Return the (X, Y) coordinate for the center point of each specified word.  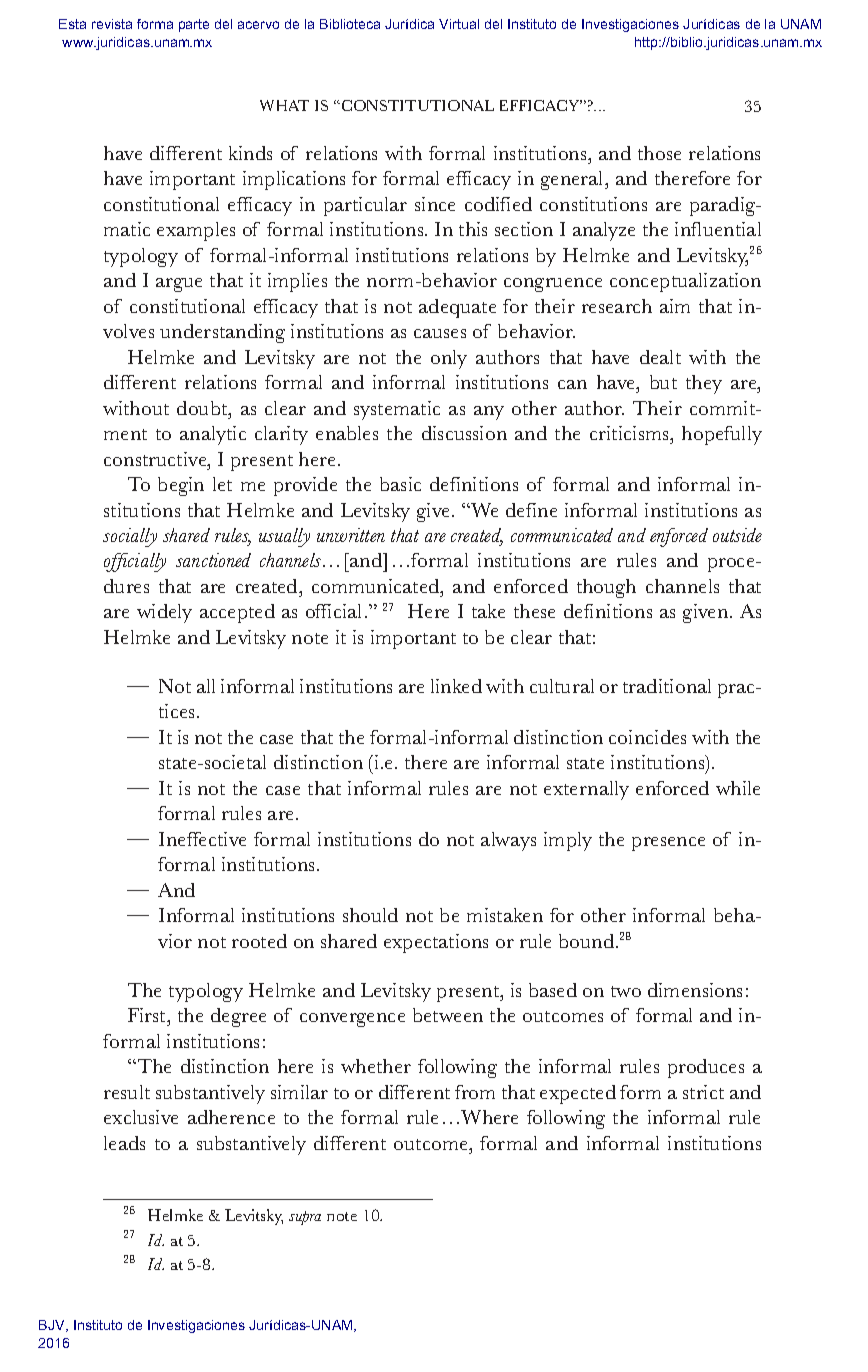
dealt (660, 357)
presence (668, 844)
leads (124, 1143)
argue (179, 285)
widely (164, 613)
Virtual (459, 24)
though (606, 588)
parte (194, 25)
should (370, 915)
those (659, 153)
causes (440, 333)
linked (456, 686)
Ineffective (202, 839)
